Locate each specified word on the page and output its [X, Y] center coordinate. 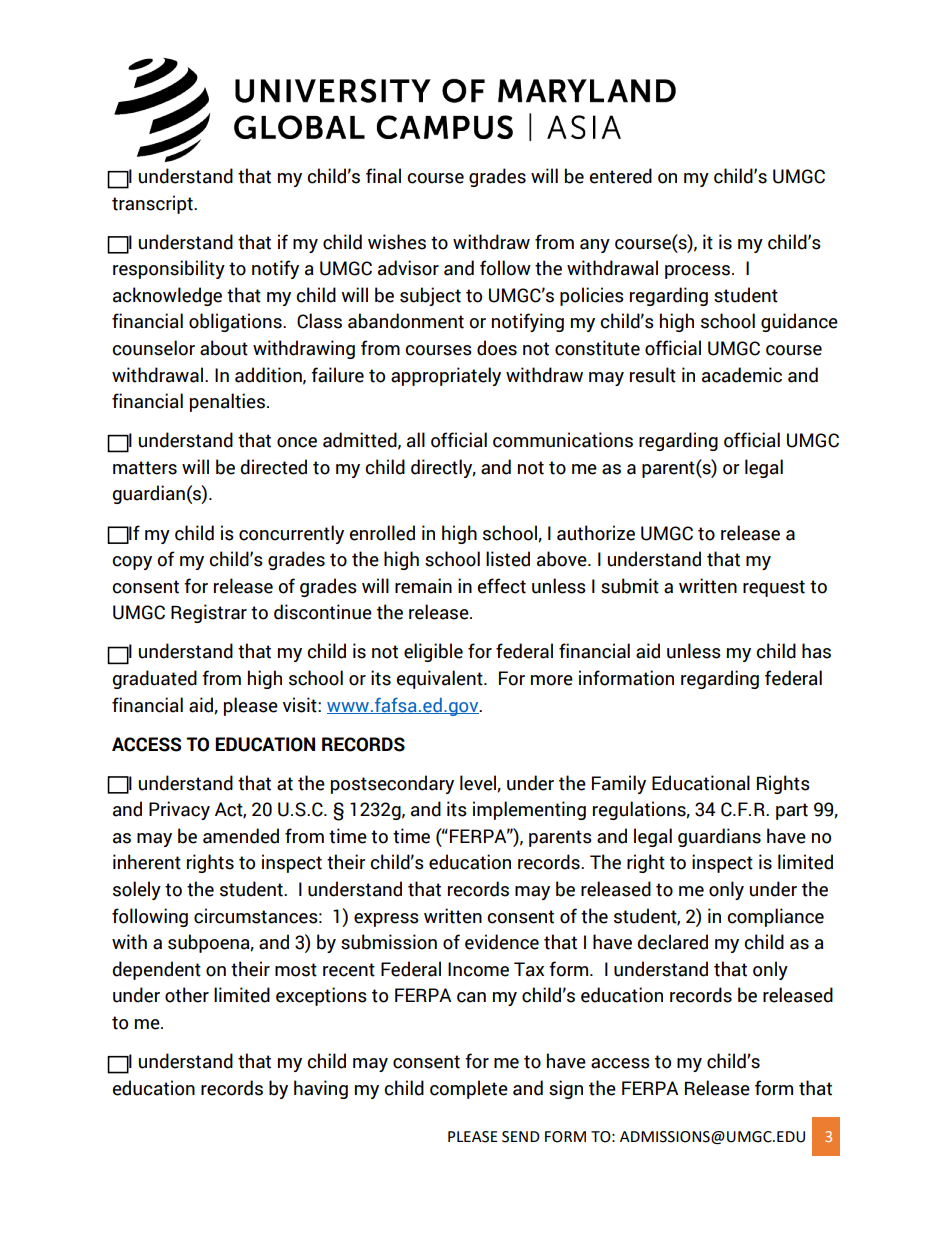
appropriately [446, 376]
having [321, 1089]
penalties [227, 402]
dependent [156, 970]
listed [508, 559]
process [697, 272]
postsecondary [392, 784]
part [792, 811]
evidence [502, 942]
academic [742, 375]
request [774, 588]
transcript [153, 204]
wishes [397, 242]
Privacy [179, 810]
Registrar [209, 613]
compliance [775, 917]
